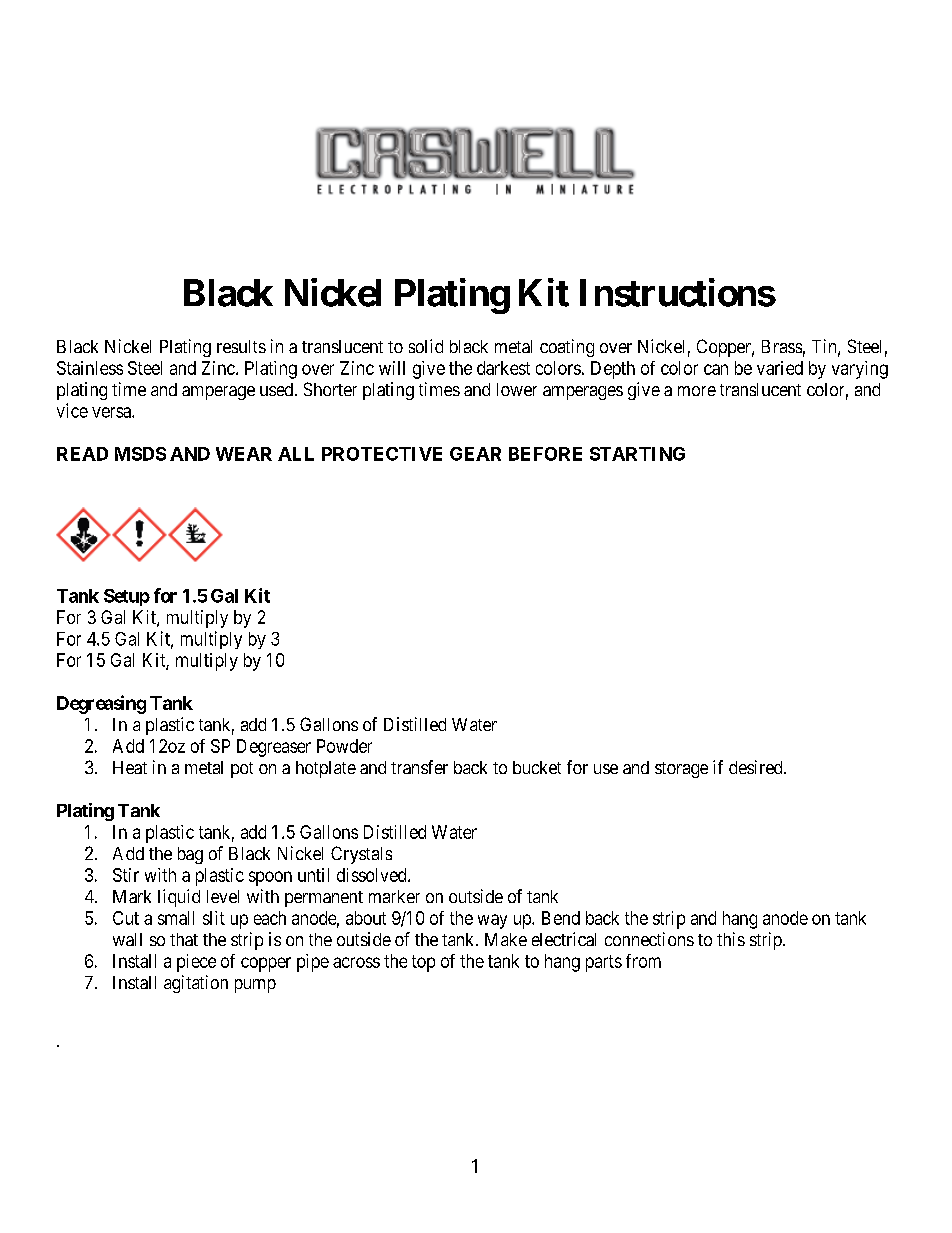  What do you see at coordinates (475, 454) in the screenshot?
I see `GEAR` at bounding box center [475, 454].
